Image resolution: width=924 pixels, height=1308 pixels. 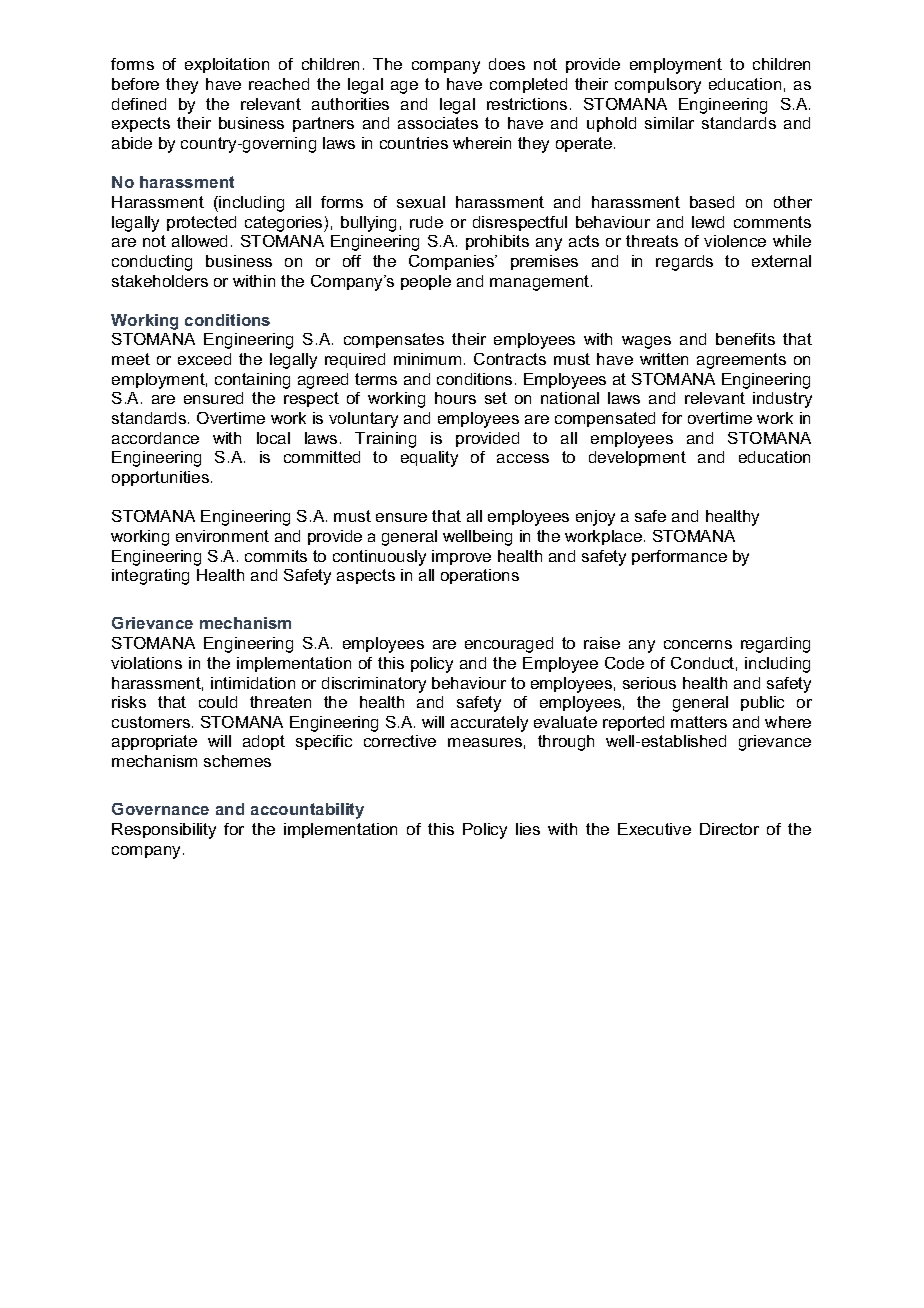 What do you see at coordinates (160, 809) in the screenshot?
I see `Governance` at bounding box center [160, 809].
